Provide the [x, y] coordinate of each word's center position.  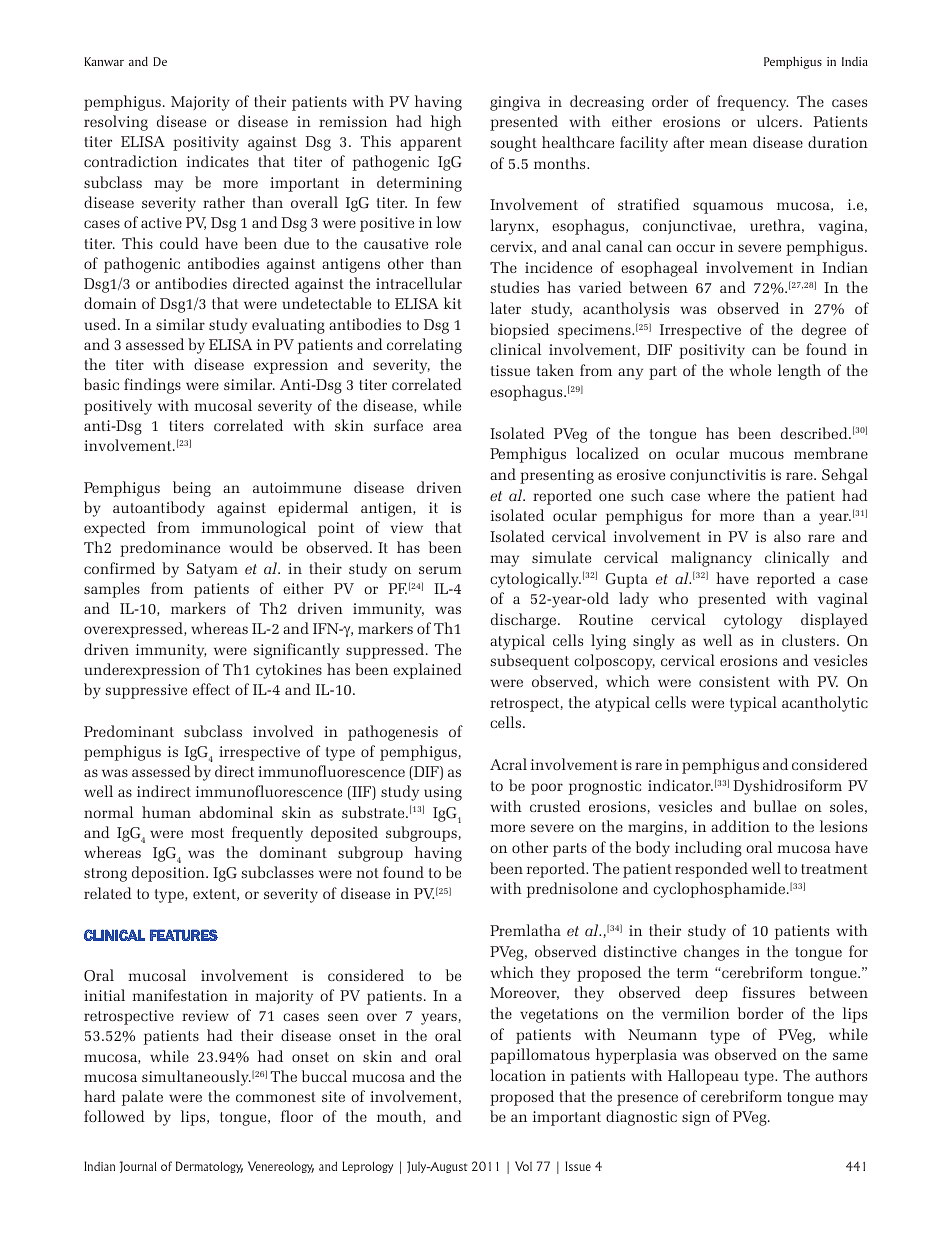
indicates [218, 161]
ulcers [777, 121]
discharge [525, 621]
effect [211, 689]
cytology [753, 621]
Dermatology [209, 1167]
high [446, 123]
